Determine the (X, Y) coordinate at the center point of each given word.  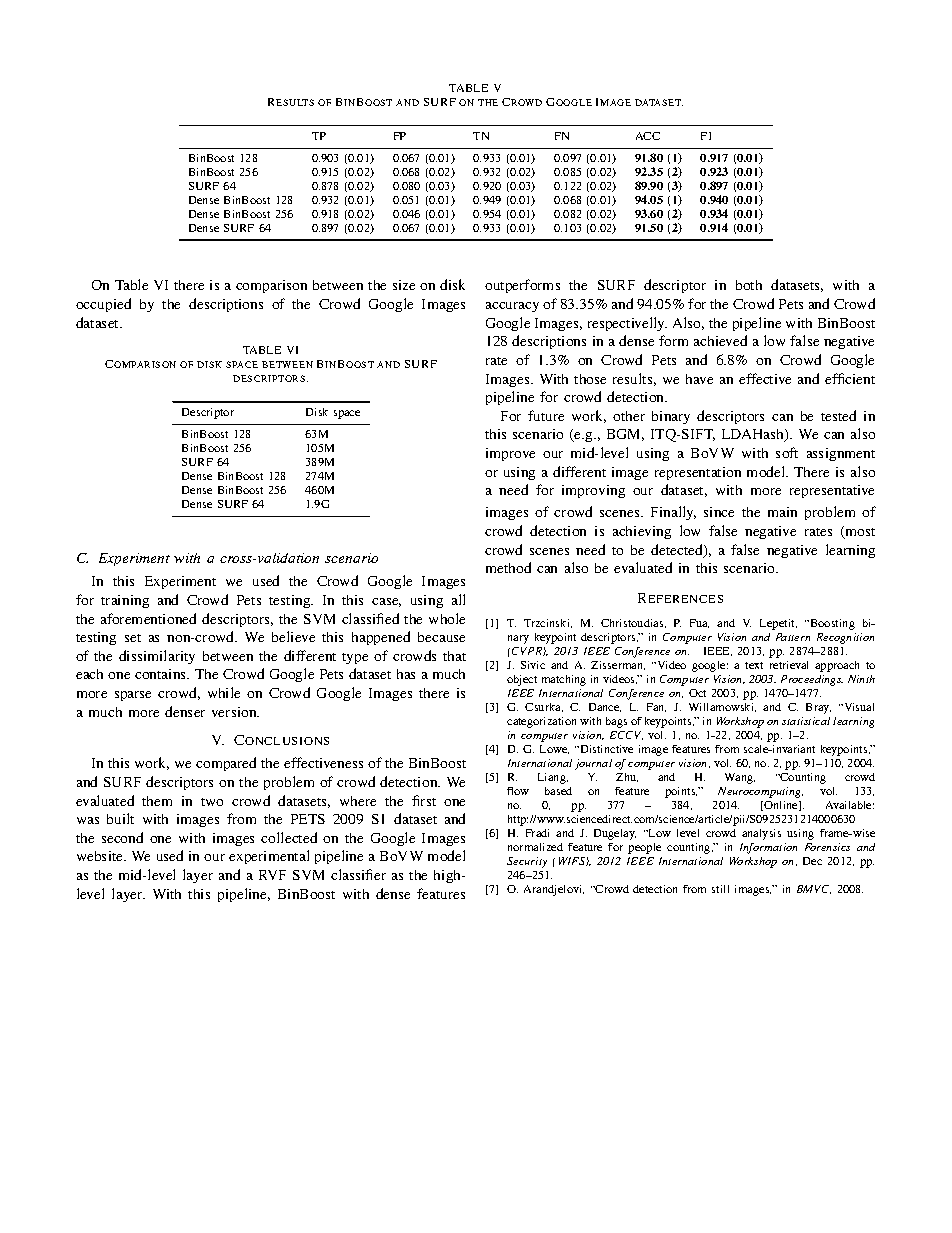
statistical (806, 721)
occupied (103, 305)
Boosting (831, 624)
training (125, 601)
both (749, 285)
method (508, 567)
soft (787, 452)
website (101, 856)
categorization (541, 722)
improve (510, 454)
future (546, 415)
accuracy (512, 307)
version (235, 712)
